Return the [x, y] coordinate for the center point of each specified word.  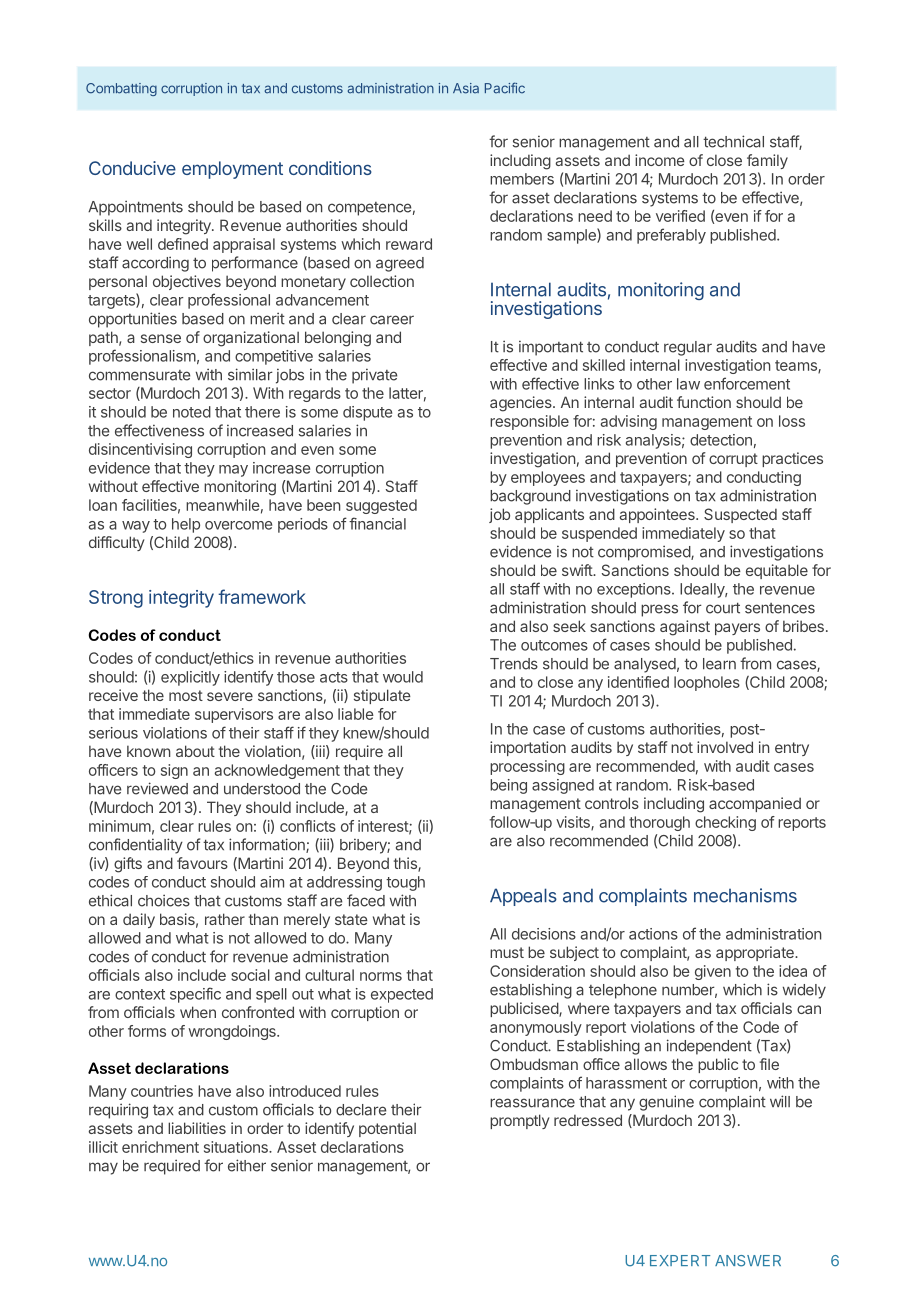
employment [232, 170]
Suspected [740, 515]
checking [725, 823]
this [406, 864]
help [186, 525]
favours [202, 863]
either [247, 1165]
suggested [381, 506]
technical [733, 141]
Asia [466, 88]
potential [387, 1129]
